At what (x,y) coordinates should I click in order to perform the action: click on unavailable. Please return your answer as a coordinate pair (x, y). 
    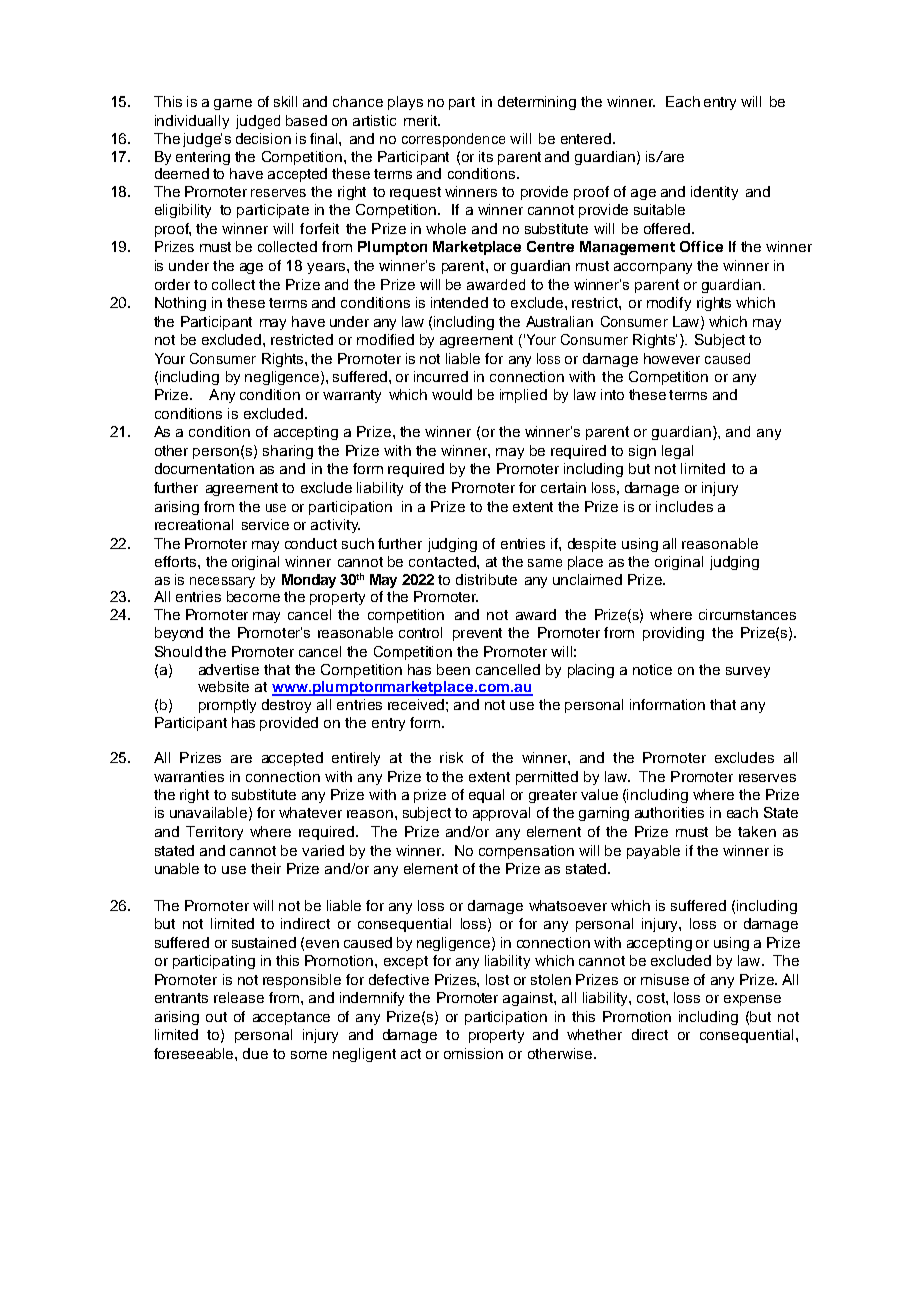
    Looking at the image, I should click on (208, 812).
